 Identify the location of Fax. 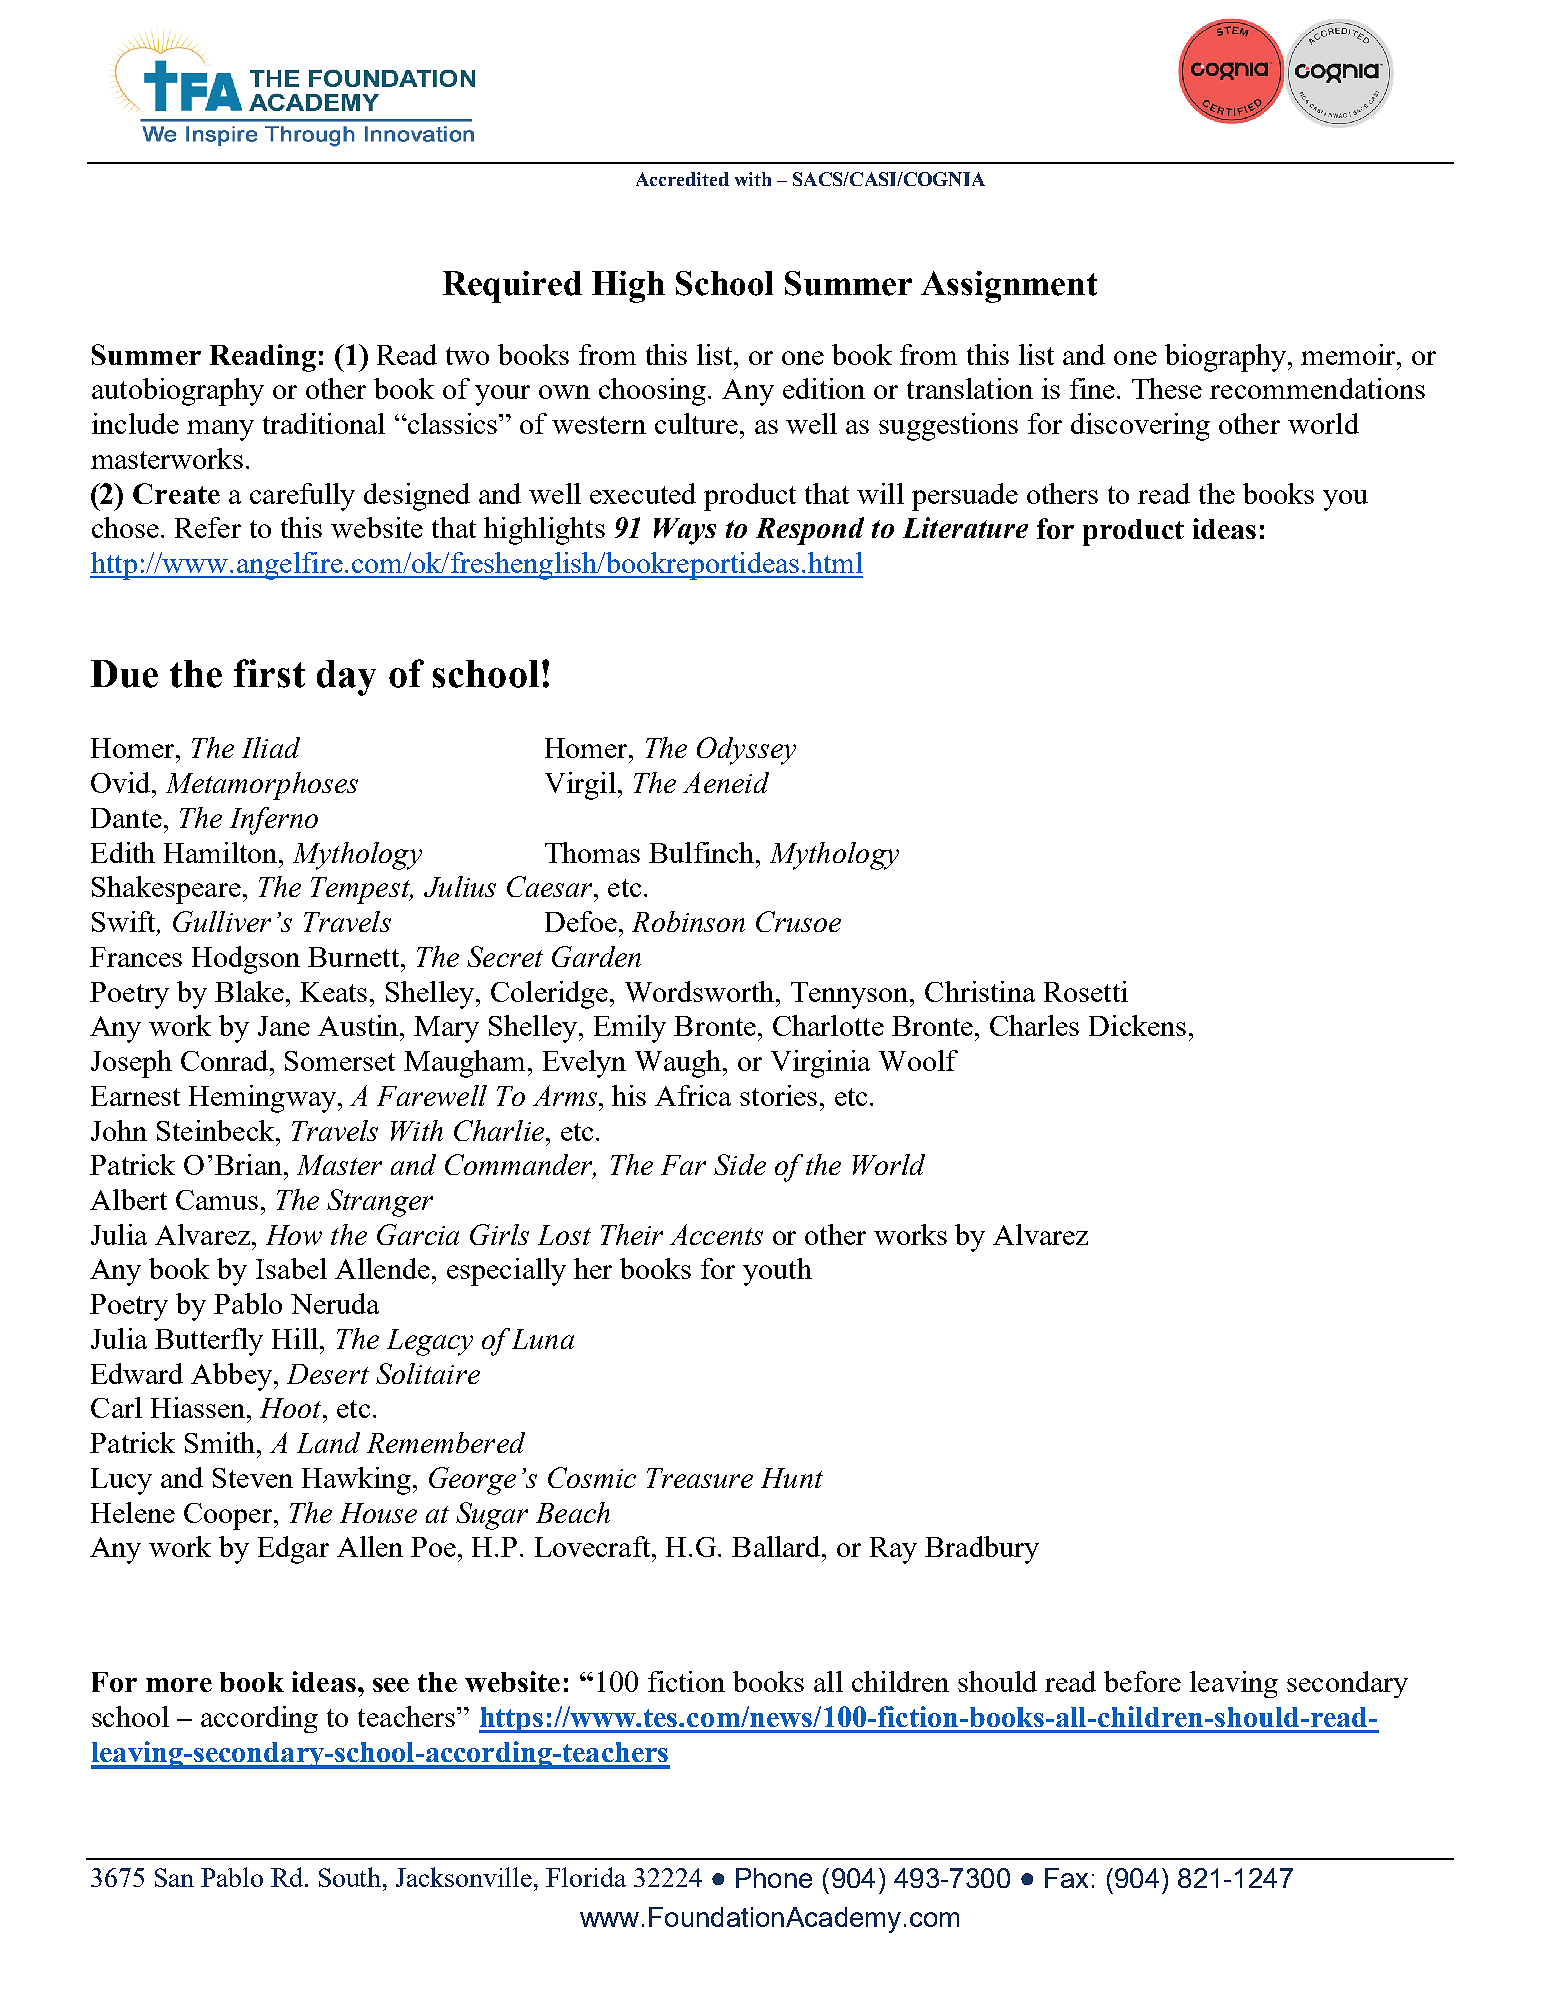
(1066, 1878).
